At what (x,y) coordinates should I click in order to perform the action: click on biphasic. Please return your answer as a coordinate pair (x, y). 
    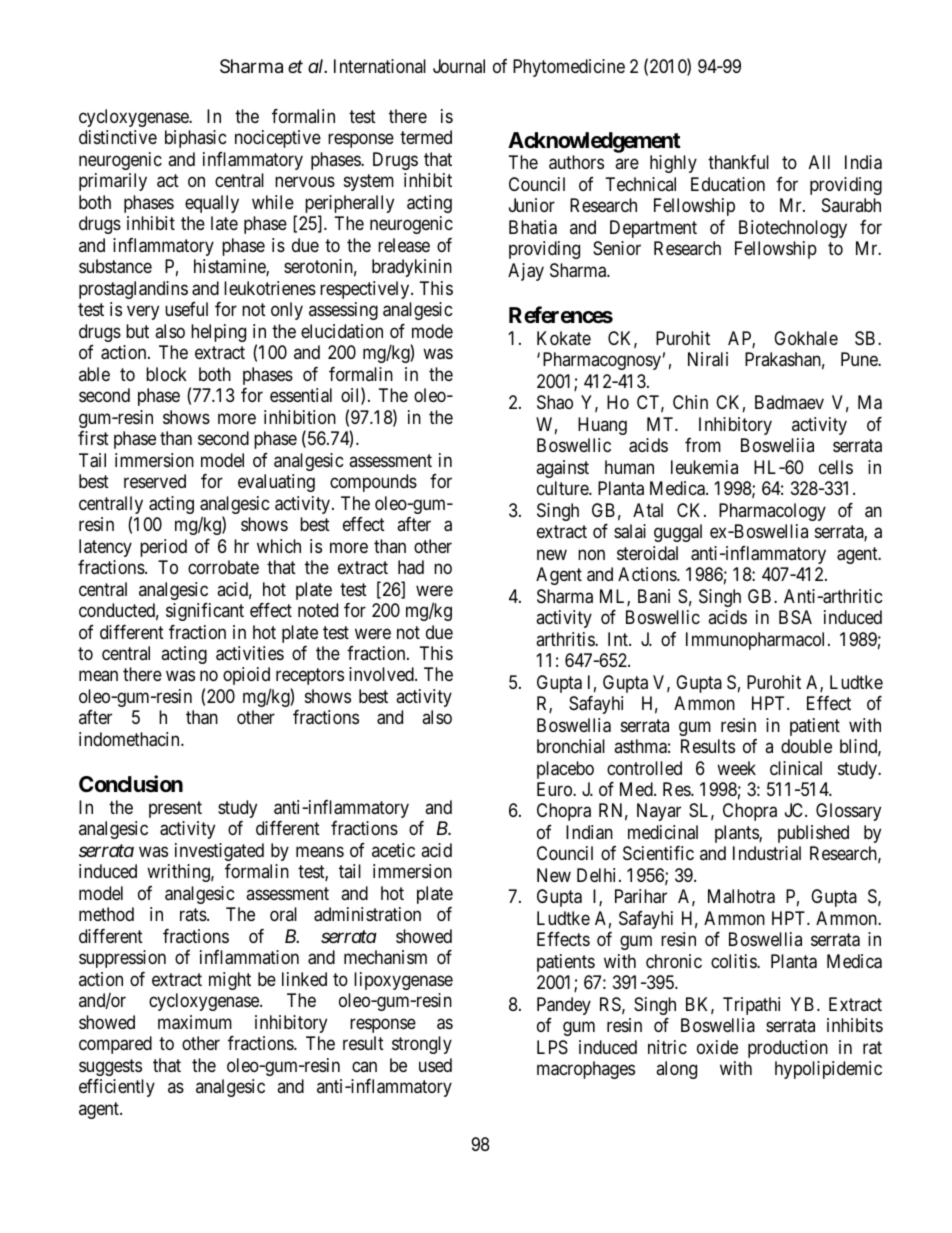
    Looking at the image, I should click on (196, 139).
